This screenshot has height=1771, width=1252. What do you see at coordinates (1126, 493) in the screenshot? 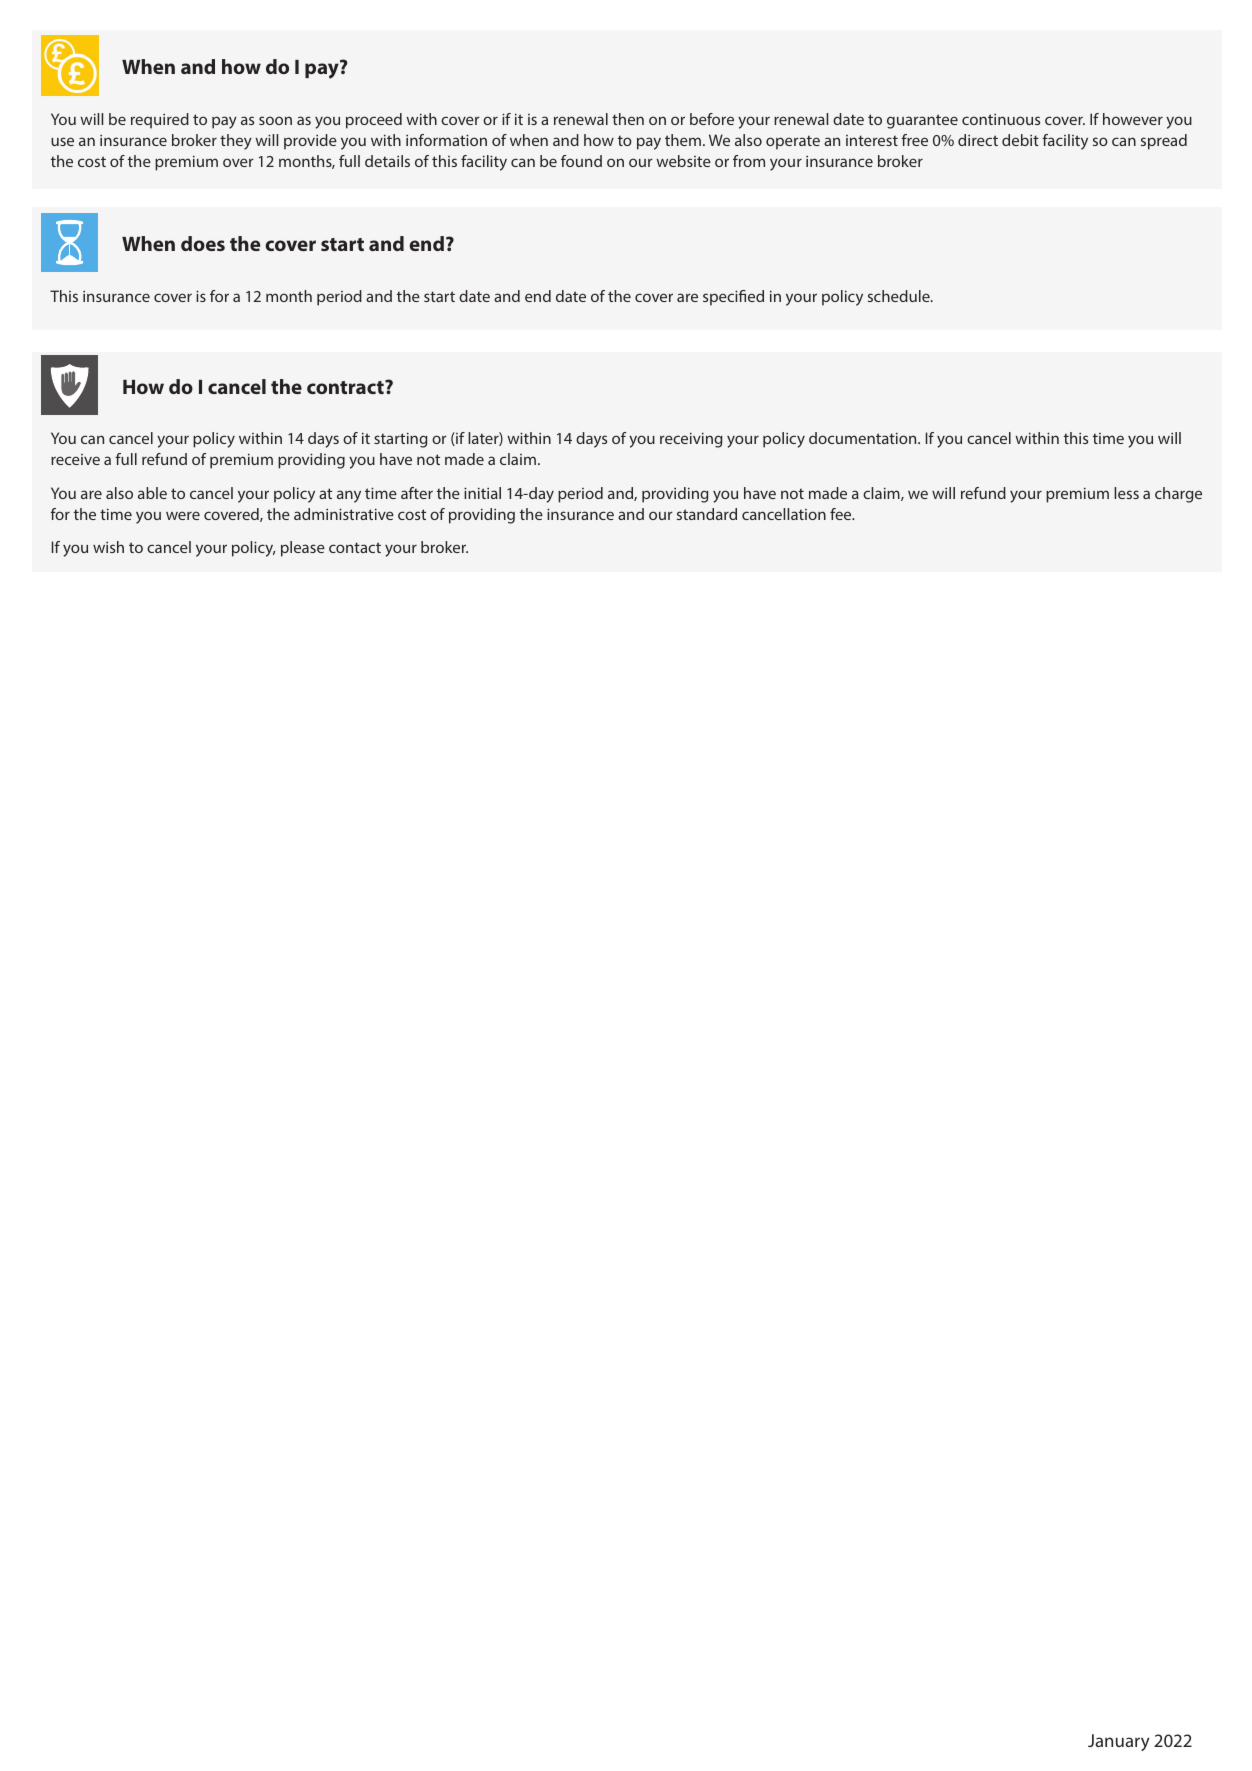
I see `less` at bounding box center [1126, 493].
